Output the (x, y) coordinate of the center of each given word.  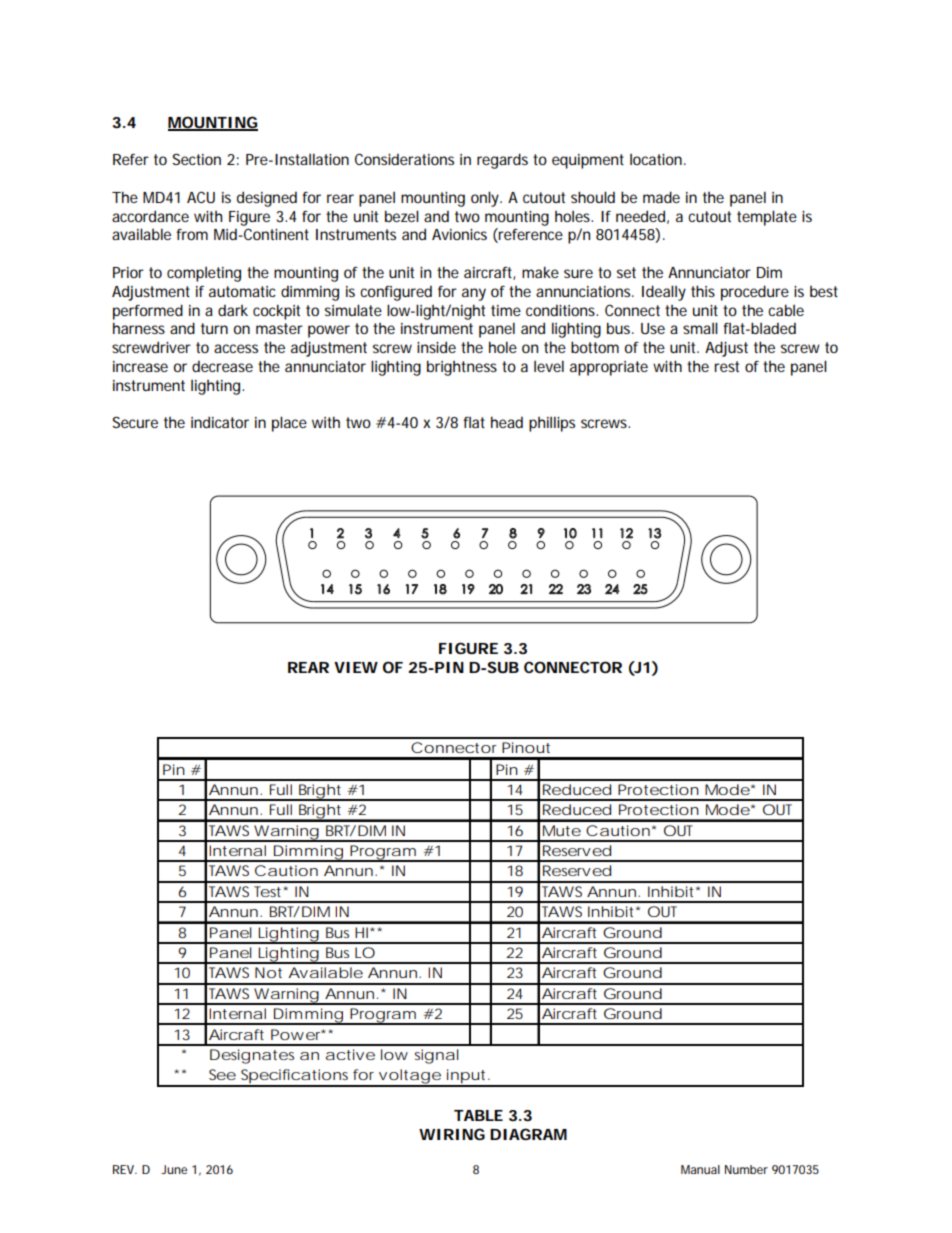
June (174, 1169)
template (767, 218)
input (466, 1077)
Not (268, 972)
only (485, 199)
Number (746, 1169)
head (507, 422)
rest (726, 366)
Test (269, 891)
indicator (220, 422)
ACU (201, 197)
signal (437, 1056)
